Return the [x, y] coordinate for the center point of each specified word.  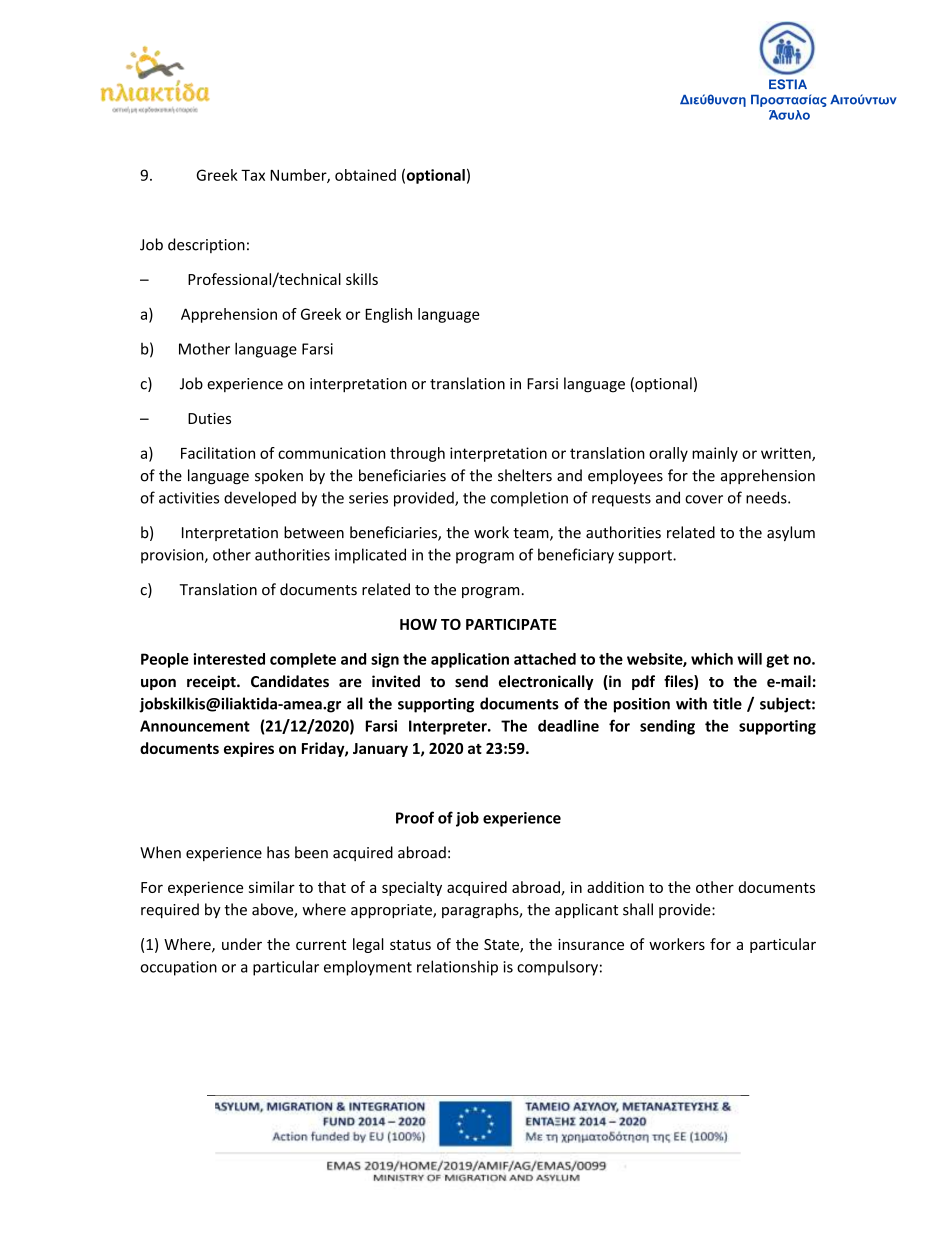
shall [638, 909]
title [727, 703]
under [242, 944]
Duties [209, 418]
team [532, 534]
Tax [253, 175]
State [502, 946]
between [314, 532]
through [417, 454]
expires [249, 749]
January [380, 750]
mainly [715, 454]
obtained [365, 175]
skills [362, 279]
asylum [791, 533]
